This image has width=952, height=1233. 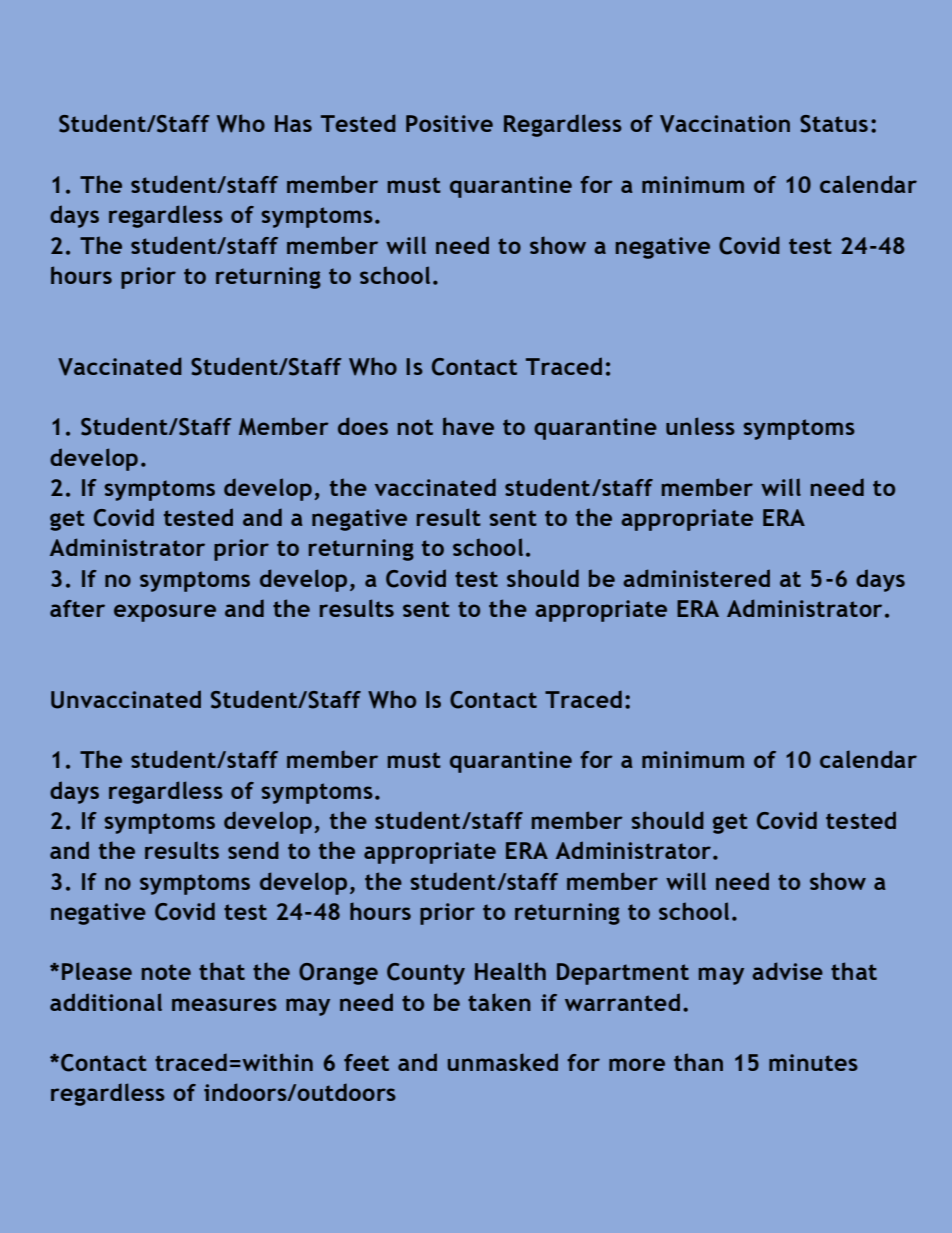 What do you see at coordinates (77, 608) in the image?
I see `after` at bounding box center [77, 608].
